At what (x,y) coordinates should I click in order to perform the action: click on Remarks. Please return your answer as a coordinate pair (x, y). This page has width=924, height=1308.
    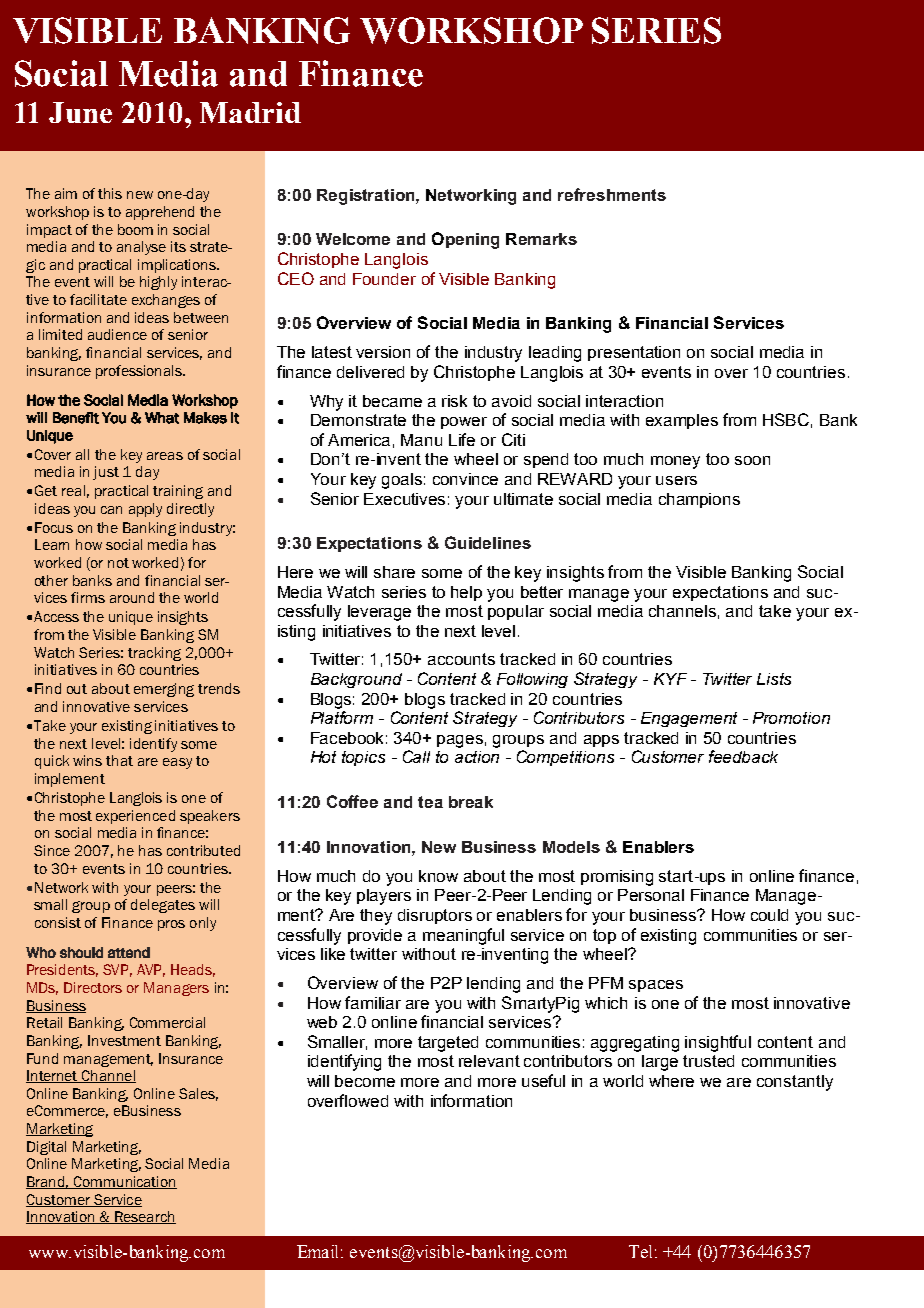
    Looking at the image, I should click on (541, 239).
